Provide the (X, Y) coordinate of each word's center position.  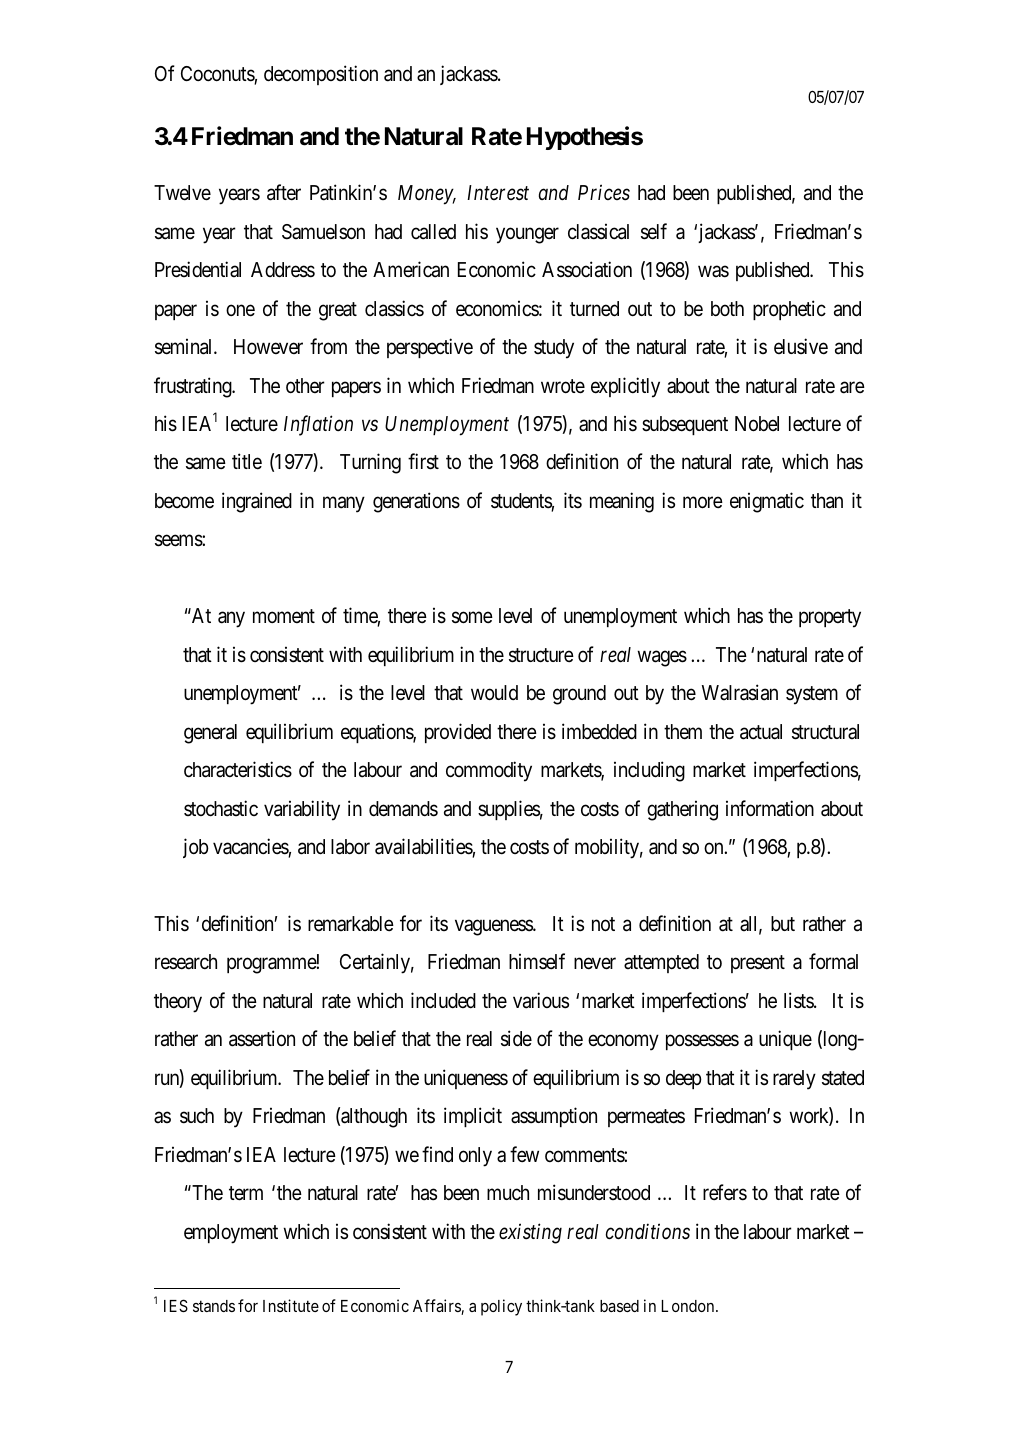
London (689, 1306)
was (713, 272)
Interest (498, 193)
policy (501, 1307)
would (494, 692)
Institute (291, 1305)
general (210, 734)
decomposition (321, 75)
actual (761, 732)
